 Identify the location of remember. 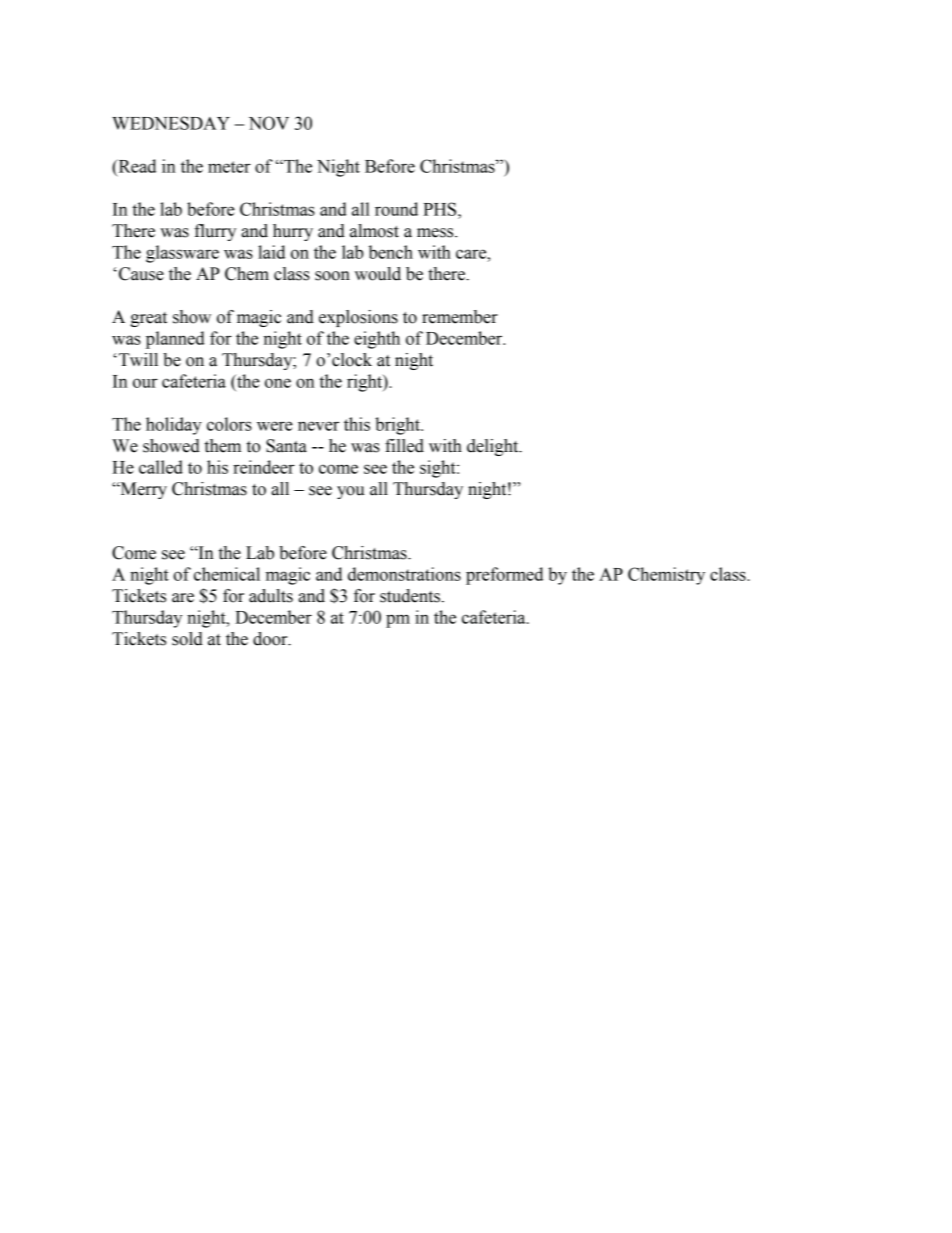
(460, 317).
